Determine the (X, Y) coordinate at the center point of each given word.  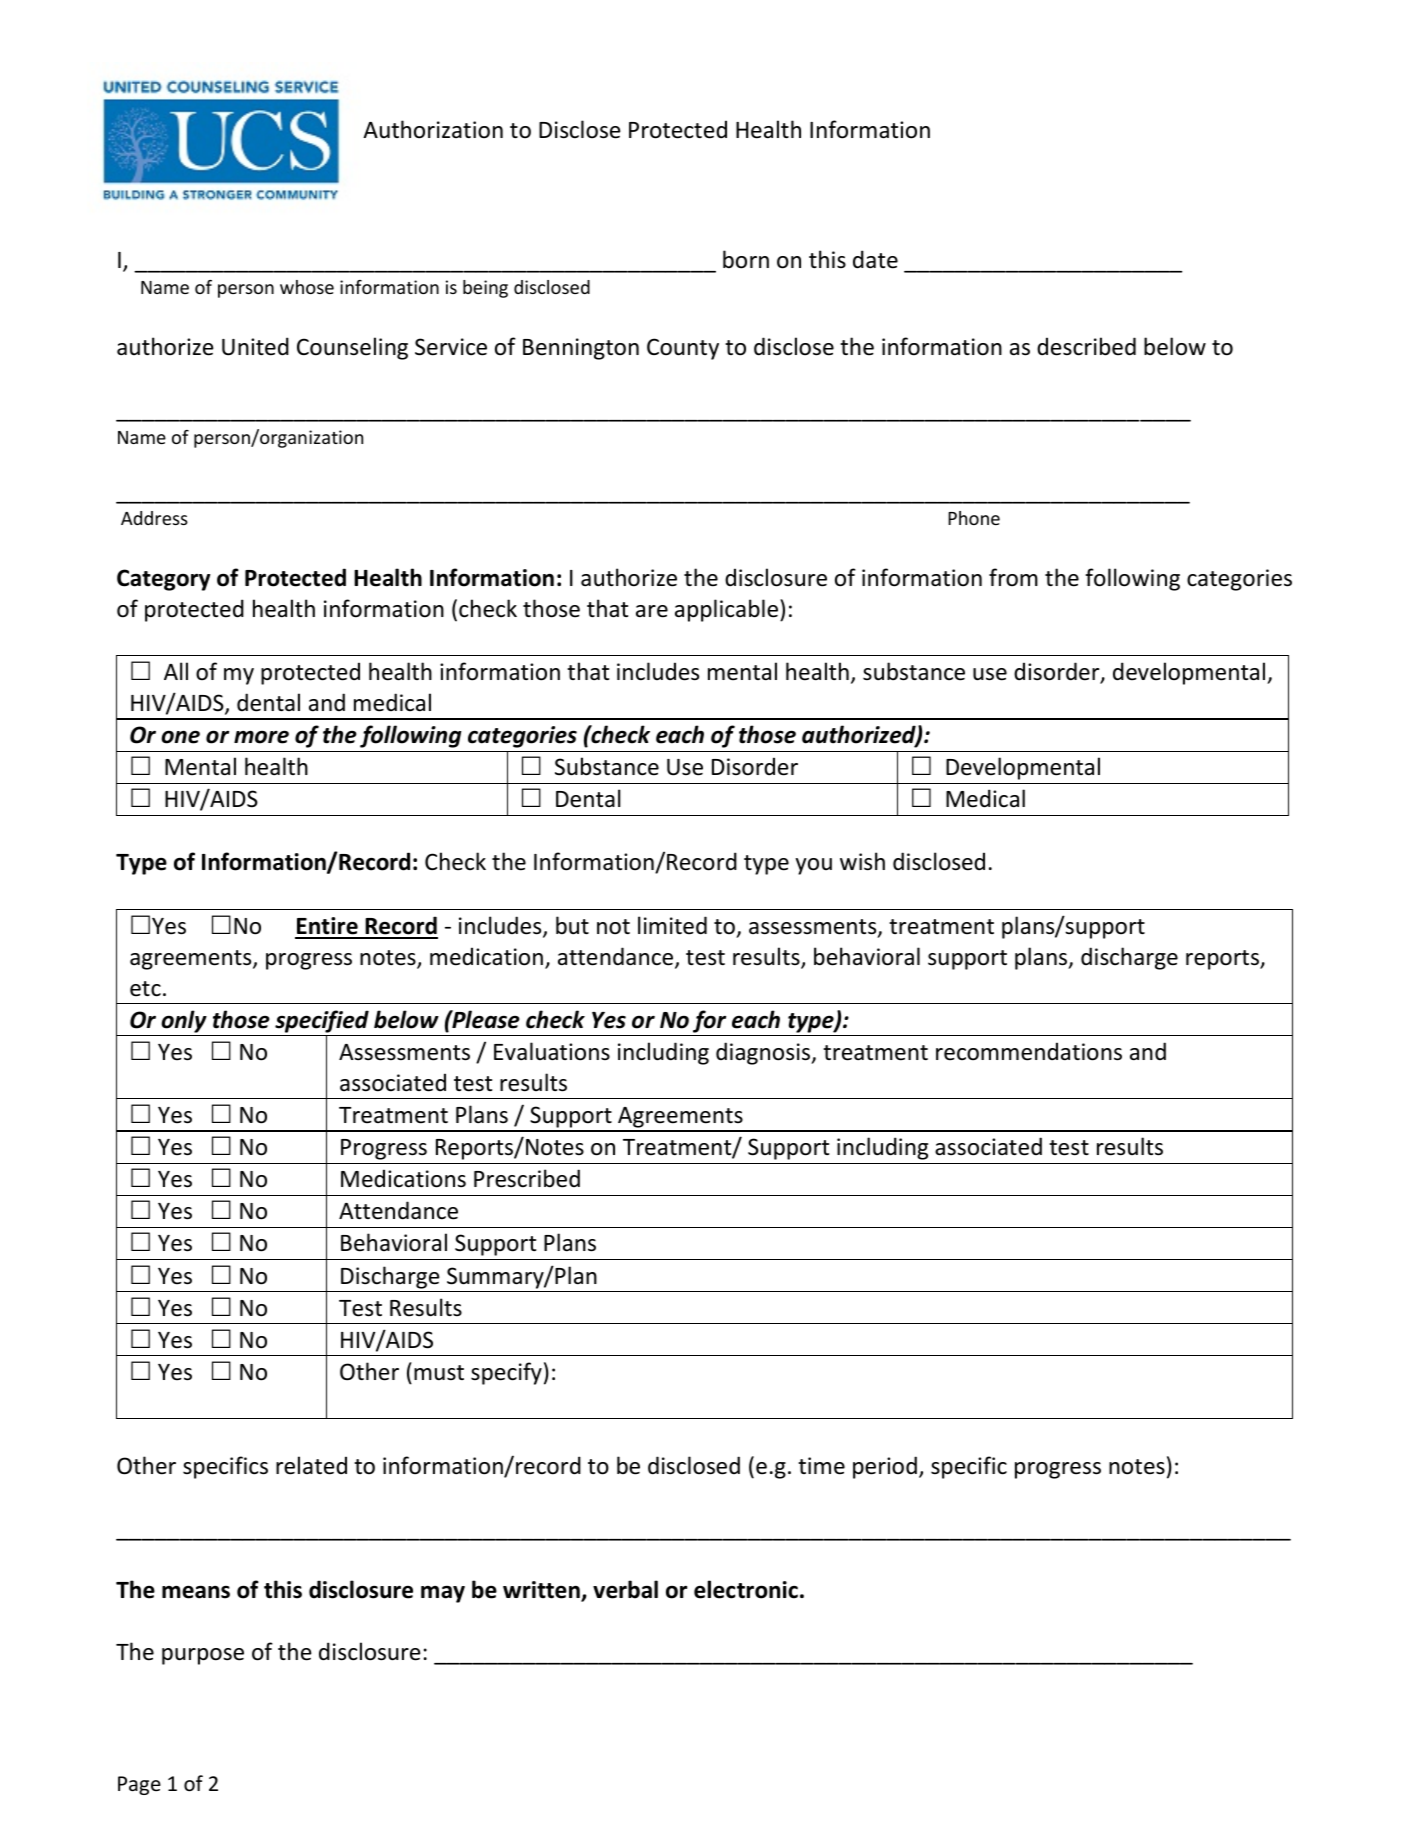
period (885, 1467)
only (184, 1021)
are (652, 611)
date (875, 259)
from (1013, 577)
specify (506, 1373)
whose (307, 287)
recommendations (1029, 1051)
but (572, 925)
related (311, 1465)
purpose (203, 1656)
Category (163, 580)
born (746, 259)
